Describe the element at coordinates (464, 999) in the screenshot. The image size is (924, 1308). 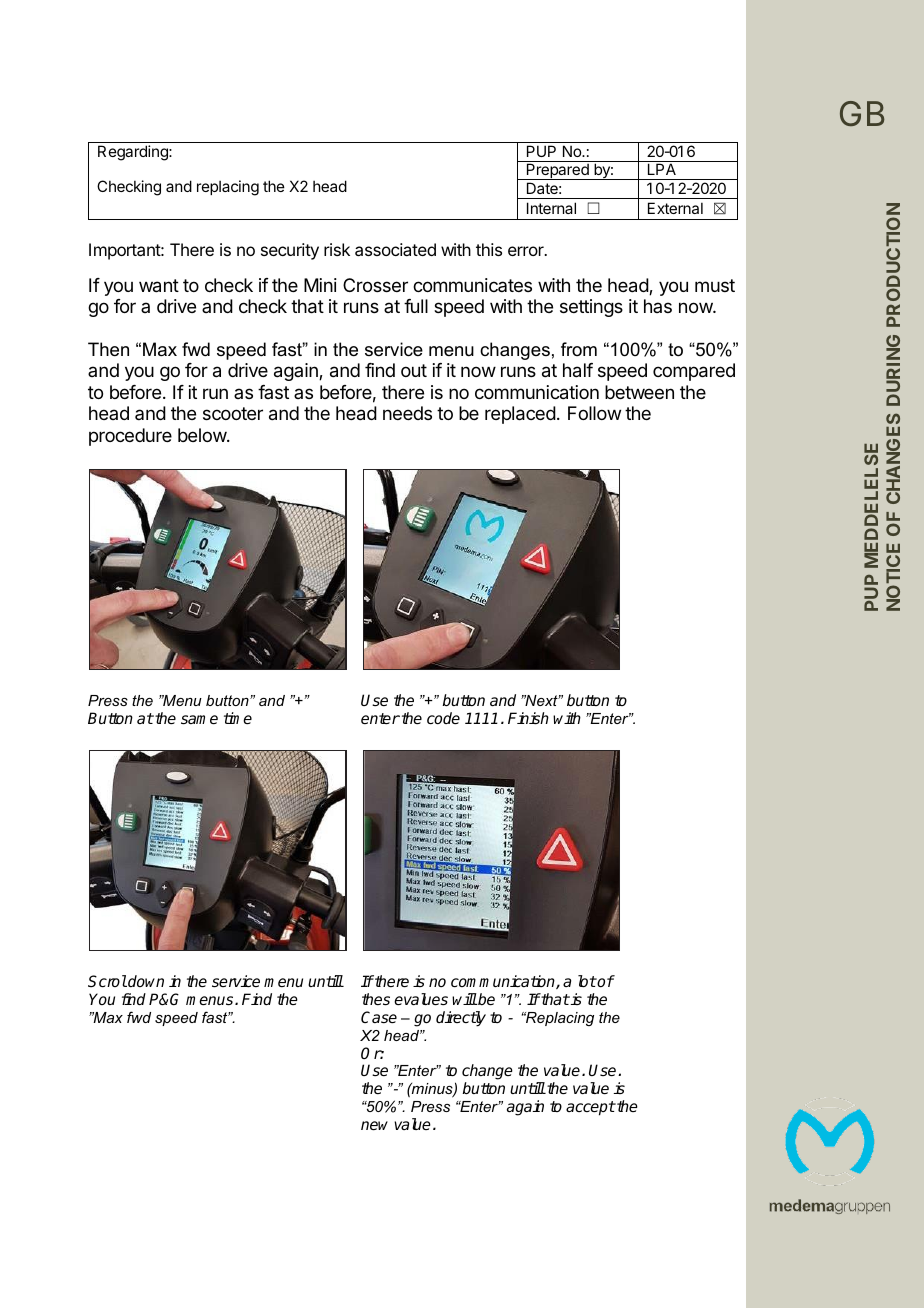
I see `will` at that location.
